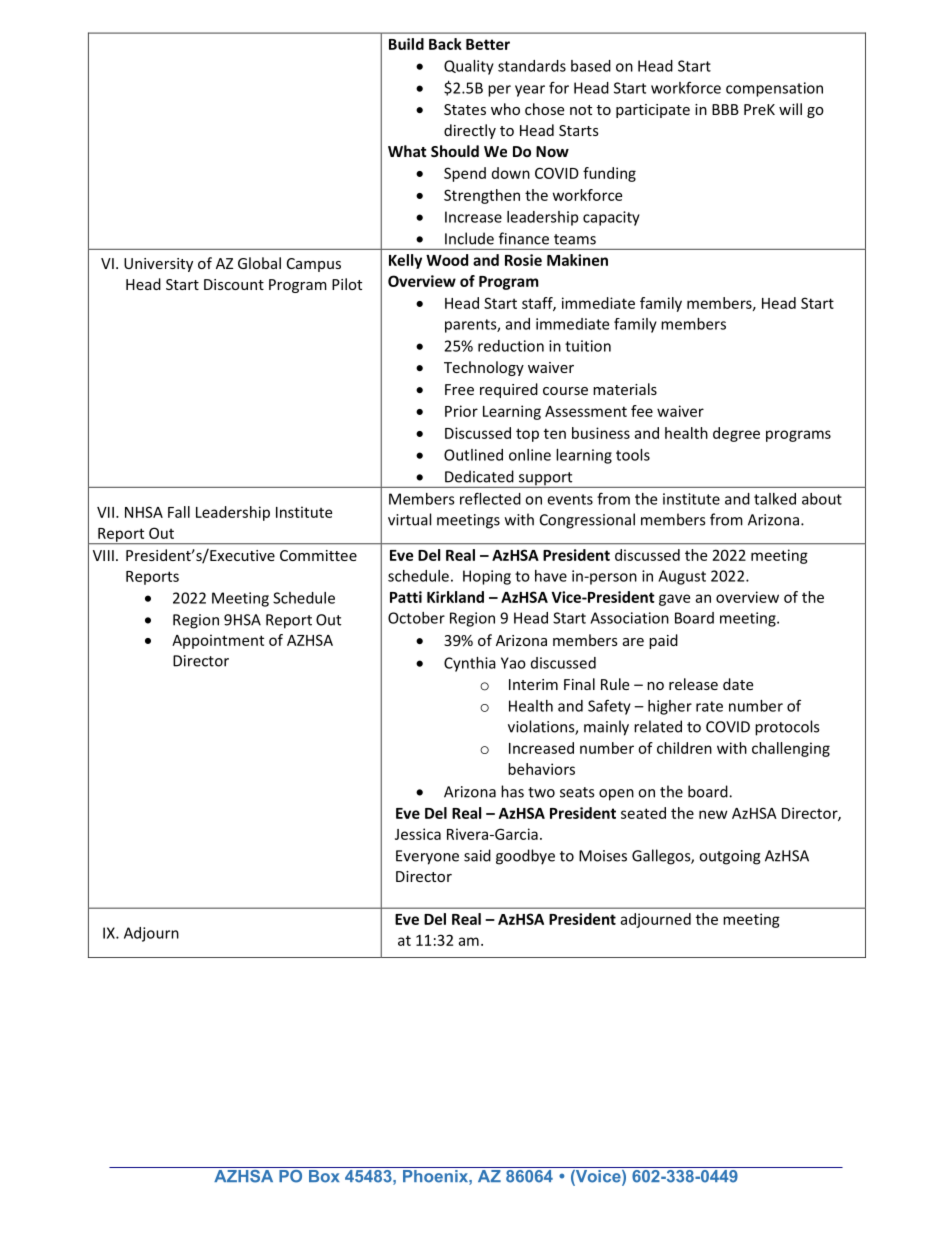  What do you see at coordinates (469, 67) in the screenshot?
I see `Quality` at bounding box center [469, 67].
